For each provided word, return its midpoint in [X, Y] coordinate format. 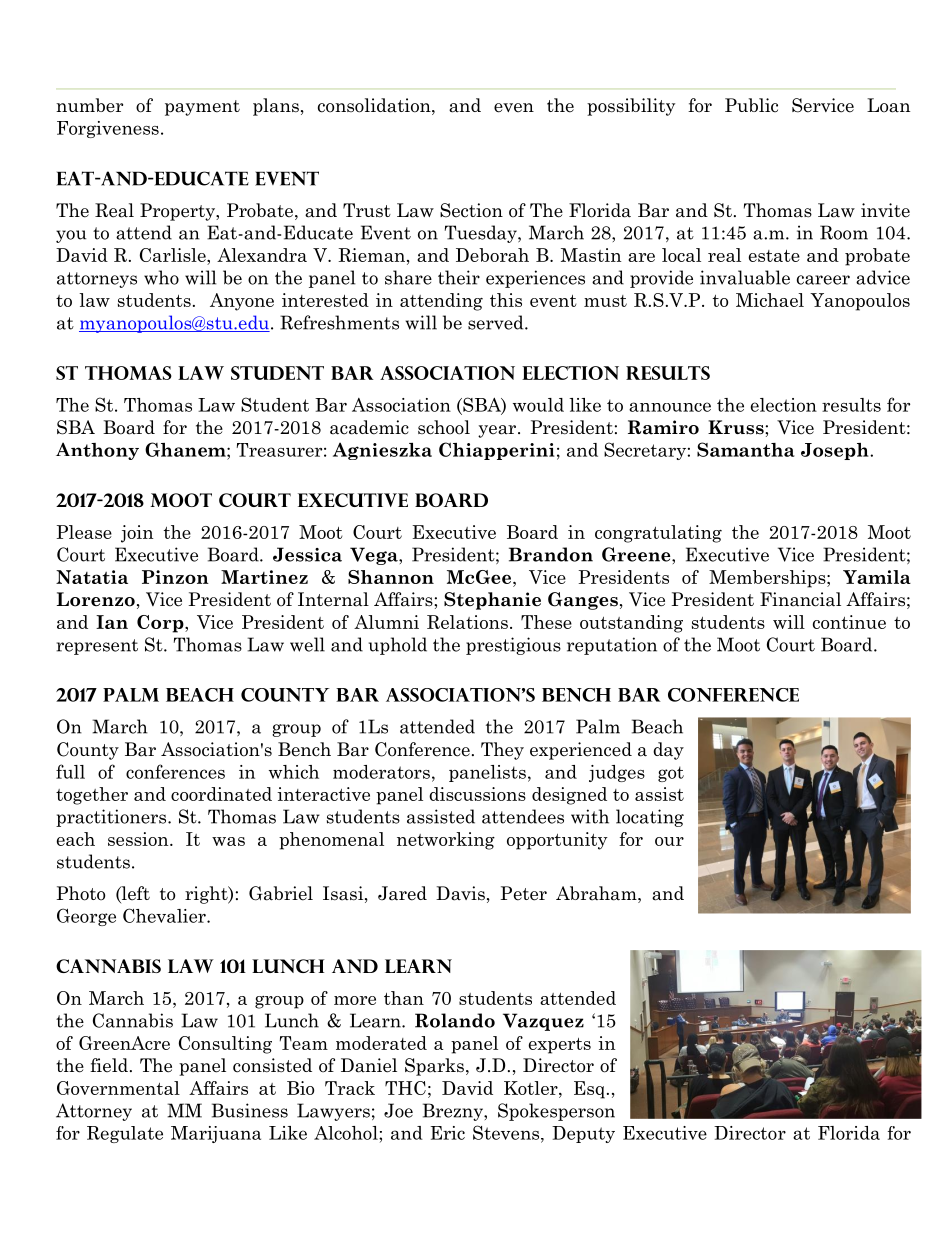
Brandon [551, 554]
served [497, 322]
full [70, 771]
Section [471, 210]
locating [650, 818]
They [502, 751]
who [161, 277]
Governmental [118, 1088]
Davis [460, 893]
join [137, 534]
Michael [770, 300]
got [671, 774]
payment [202, 108]
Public [751, 105]
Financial [800, 599]
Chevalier [165, 915]
